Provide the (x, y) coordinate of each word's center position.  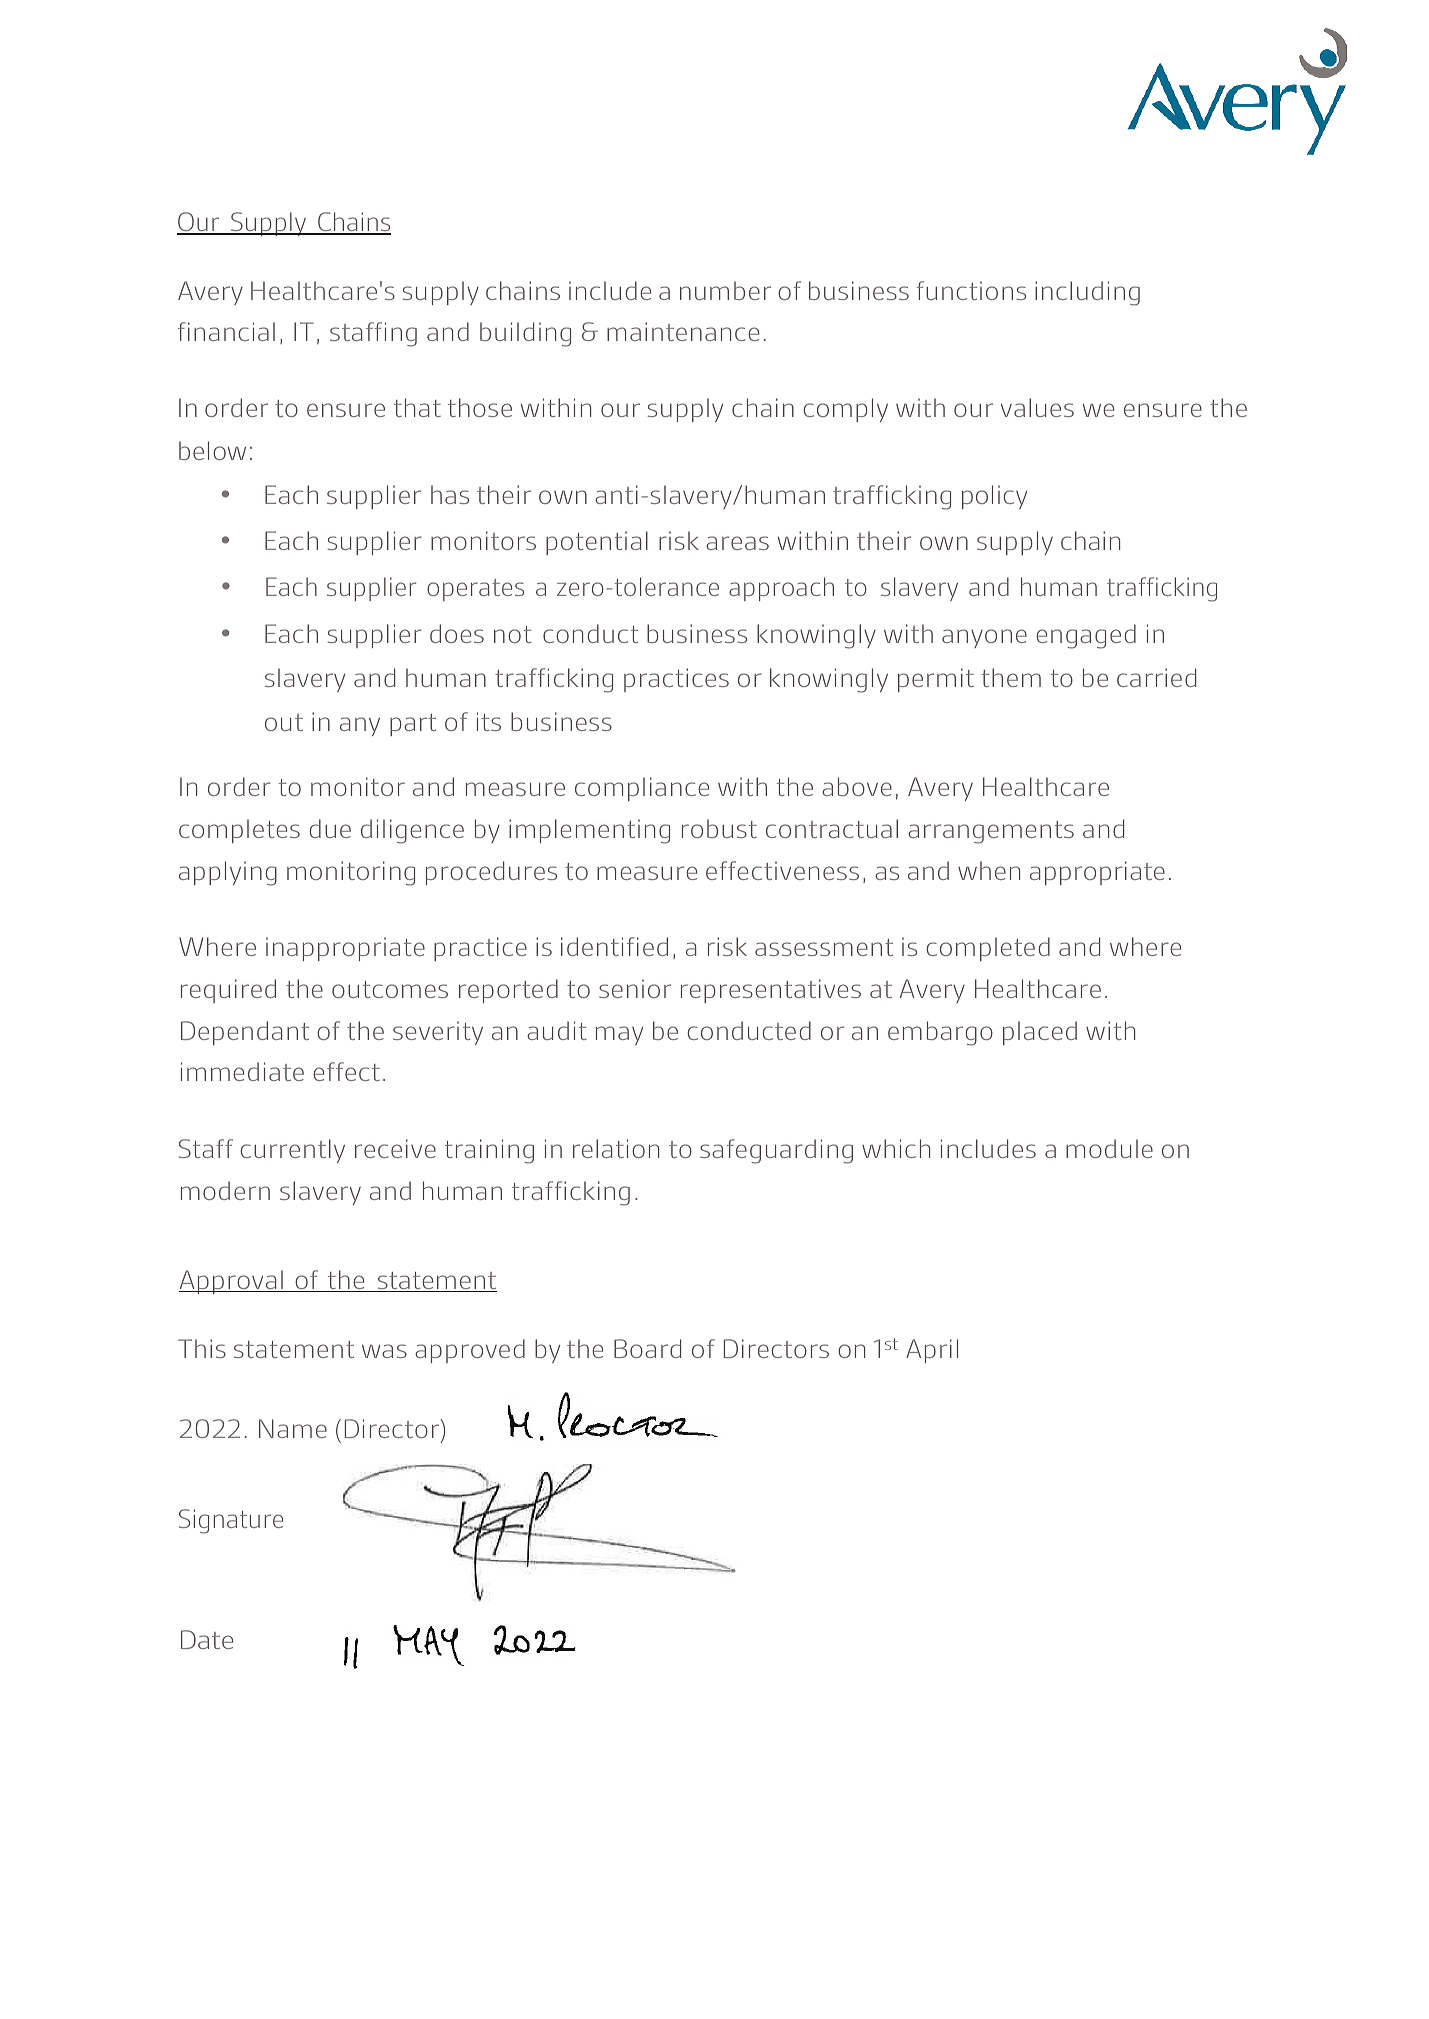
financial (226, 331)
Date (207, 1639)
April (932, 1351)
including (1087, 293)
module (1109, 1148)
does (457, 633)
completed (988, 949)
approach (781, 589)
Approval (232, 1282)
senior (635, 988)
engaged (1086, 636)
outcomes (390, 989)
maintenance (683, 331)
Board (647, 1348)
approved (470, 1351)
